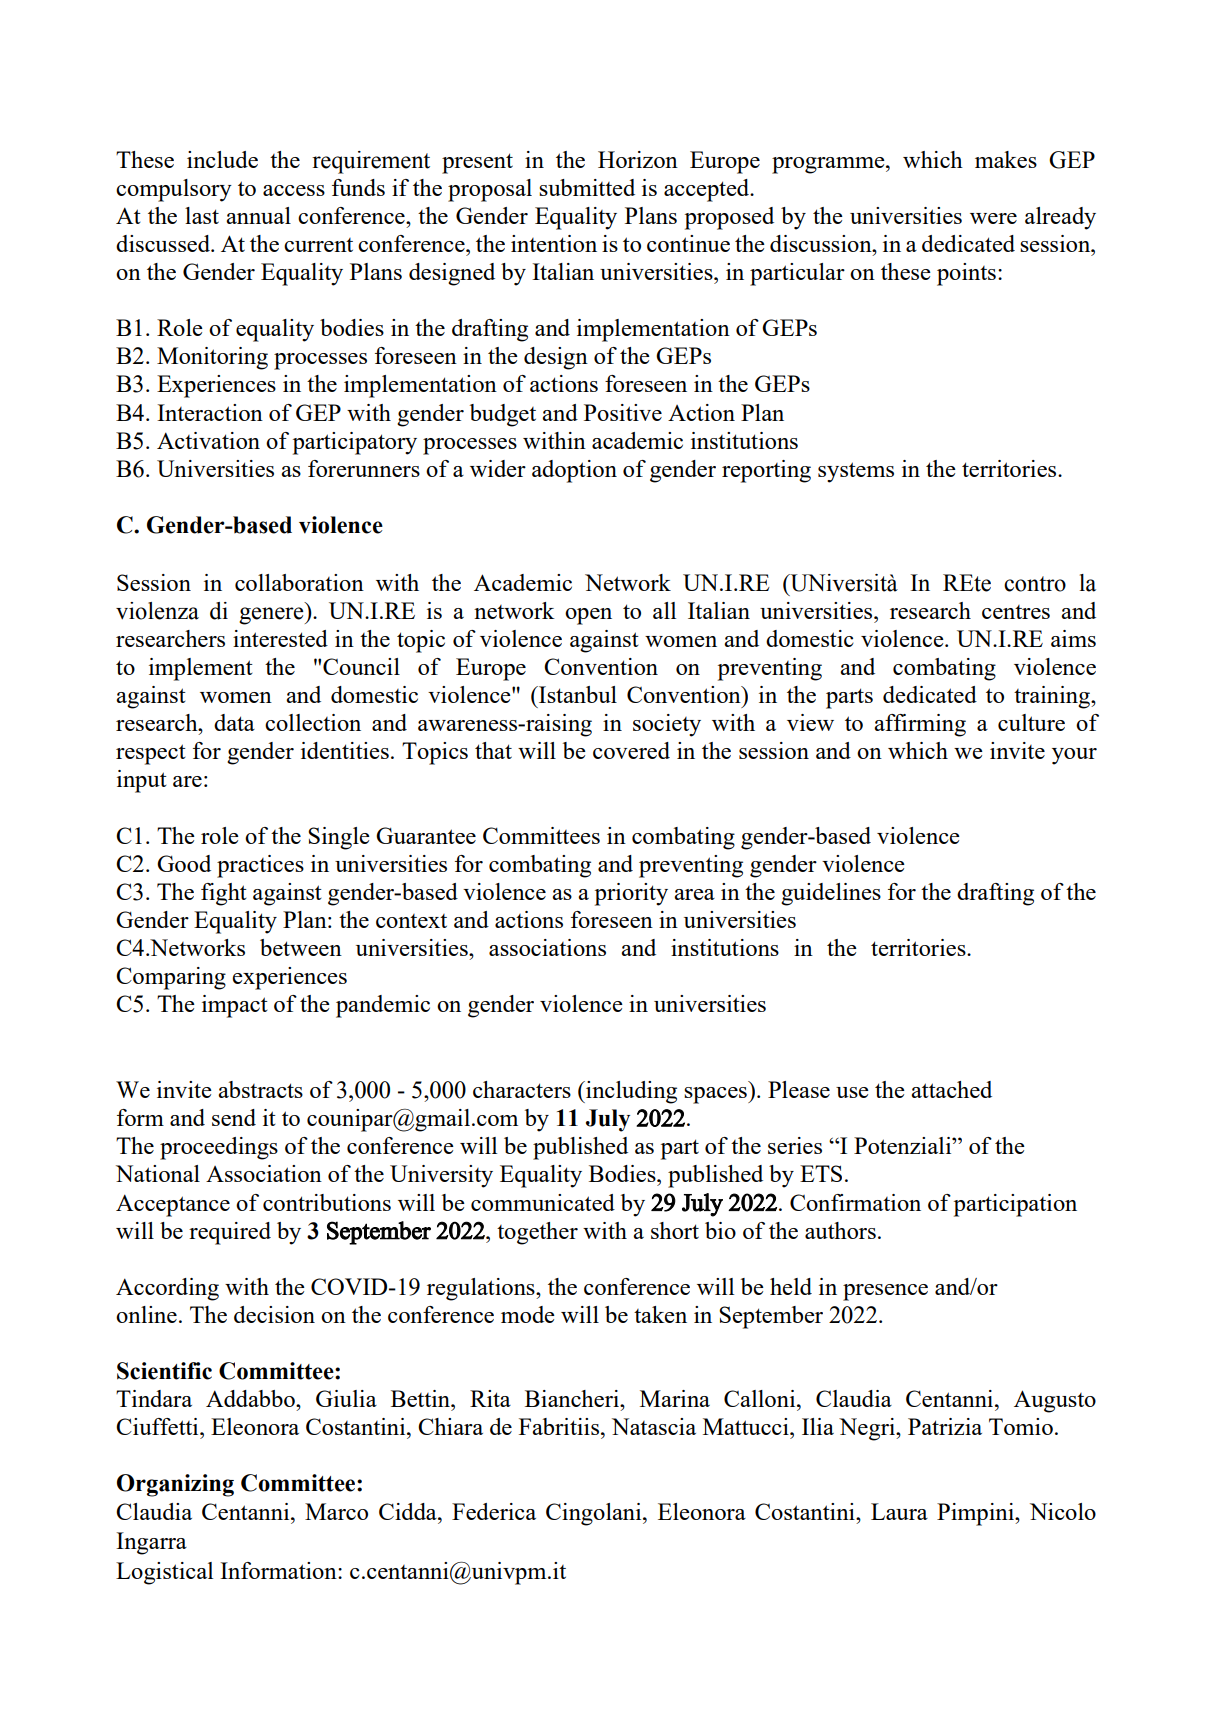 Image resolution: width=1211 pixels, height=1714 pixels. What do you see at coordinates (588, 616) in the screenshot?
I see `open` at bounding box center [588, 616].
